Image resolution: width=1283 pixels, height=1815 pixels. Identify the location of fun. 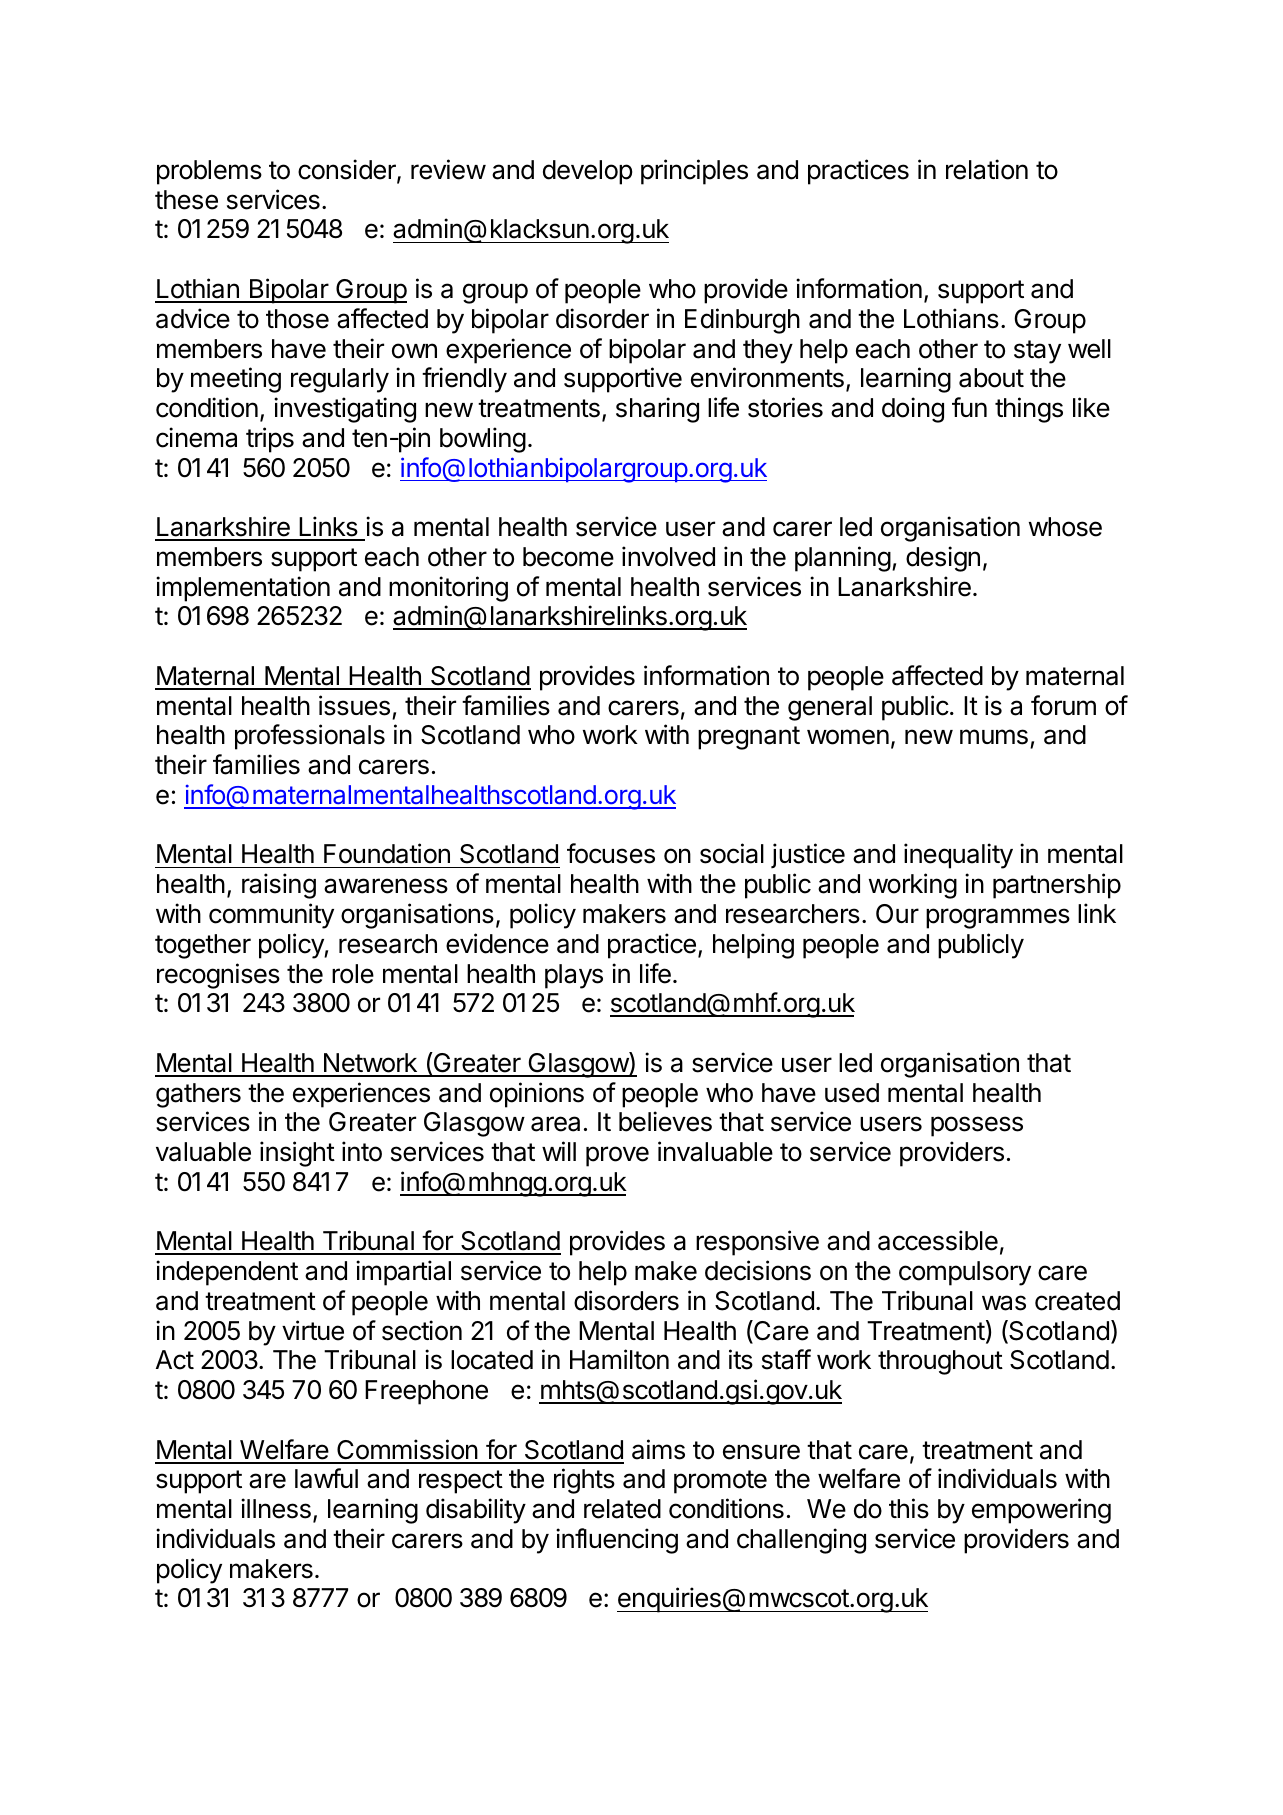
(969, 407).
